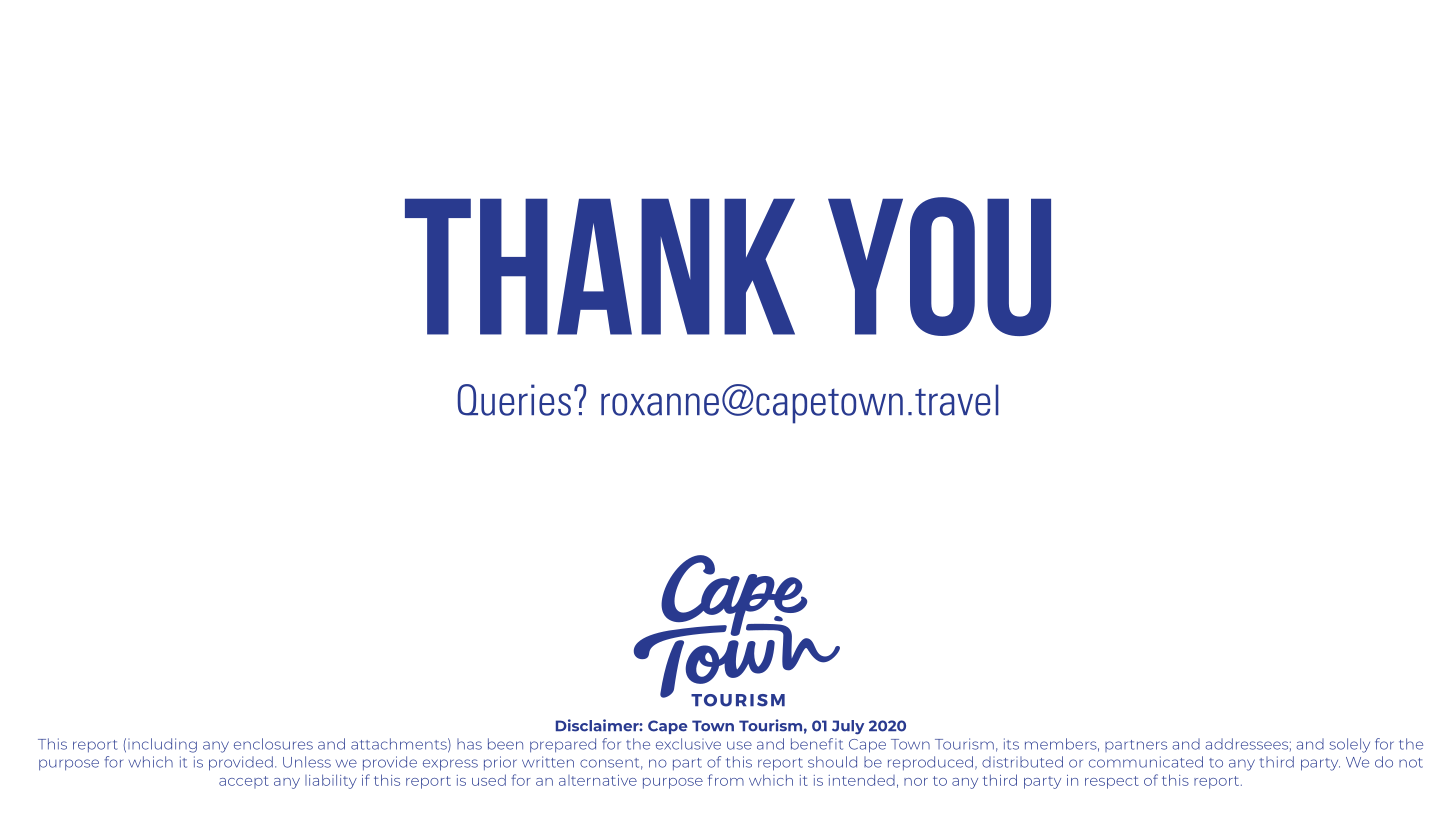 The width and height of the image is (1456, 819). What do you see at coordinates (563, 745) in the image?
I see `prepared` at bounding box center [563, 745].
